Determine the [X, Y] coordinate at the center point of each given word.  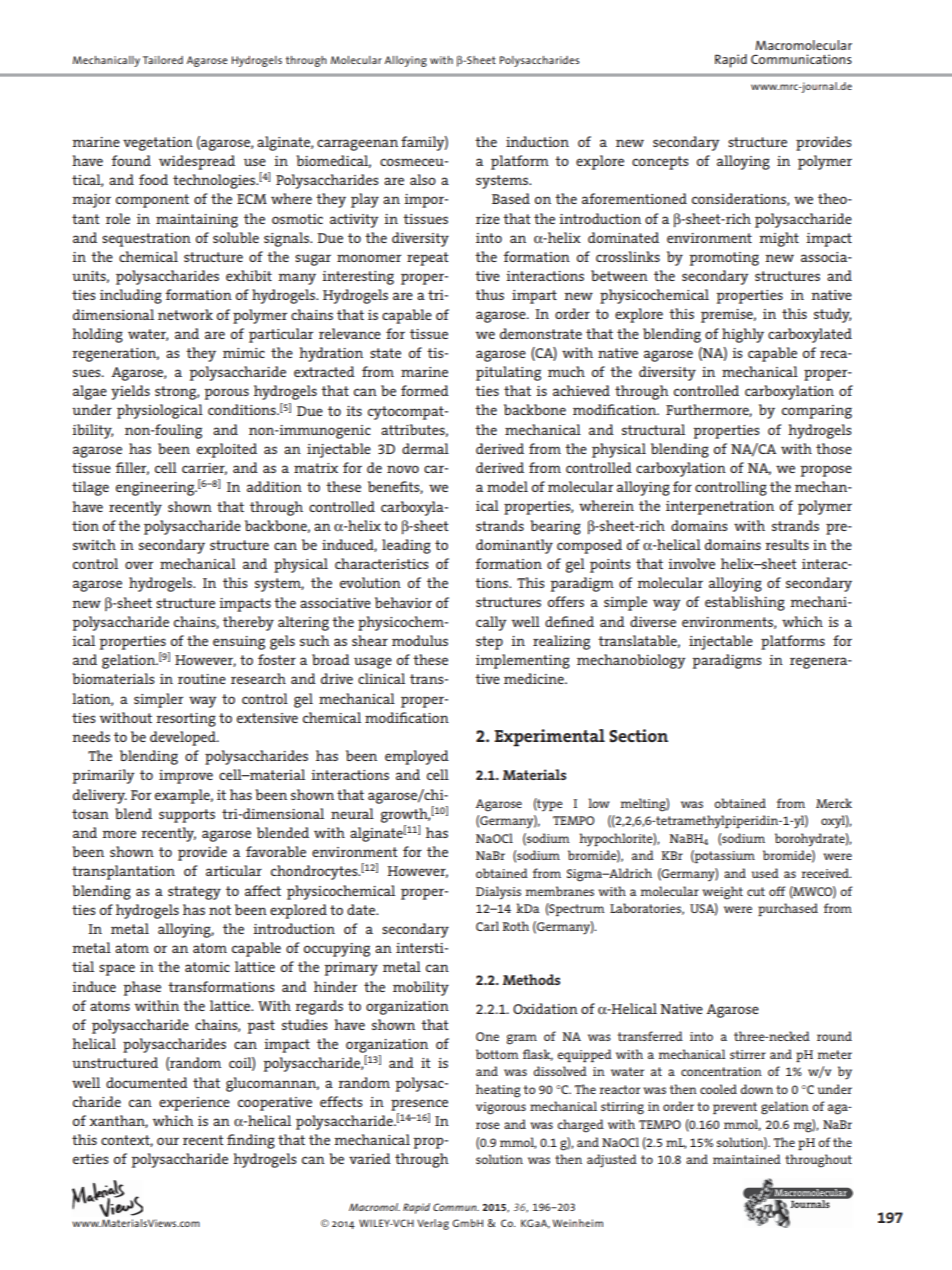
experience [194, 1104]
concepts [660, 163]
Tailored [163, 60]
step [489, 643]
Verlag [433, 1224]
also [423, 179]
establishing [745, 603]
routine [202, 679]
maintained [747, 1159]
